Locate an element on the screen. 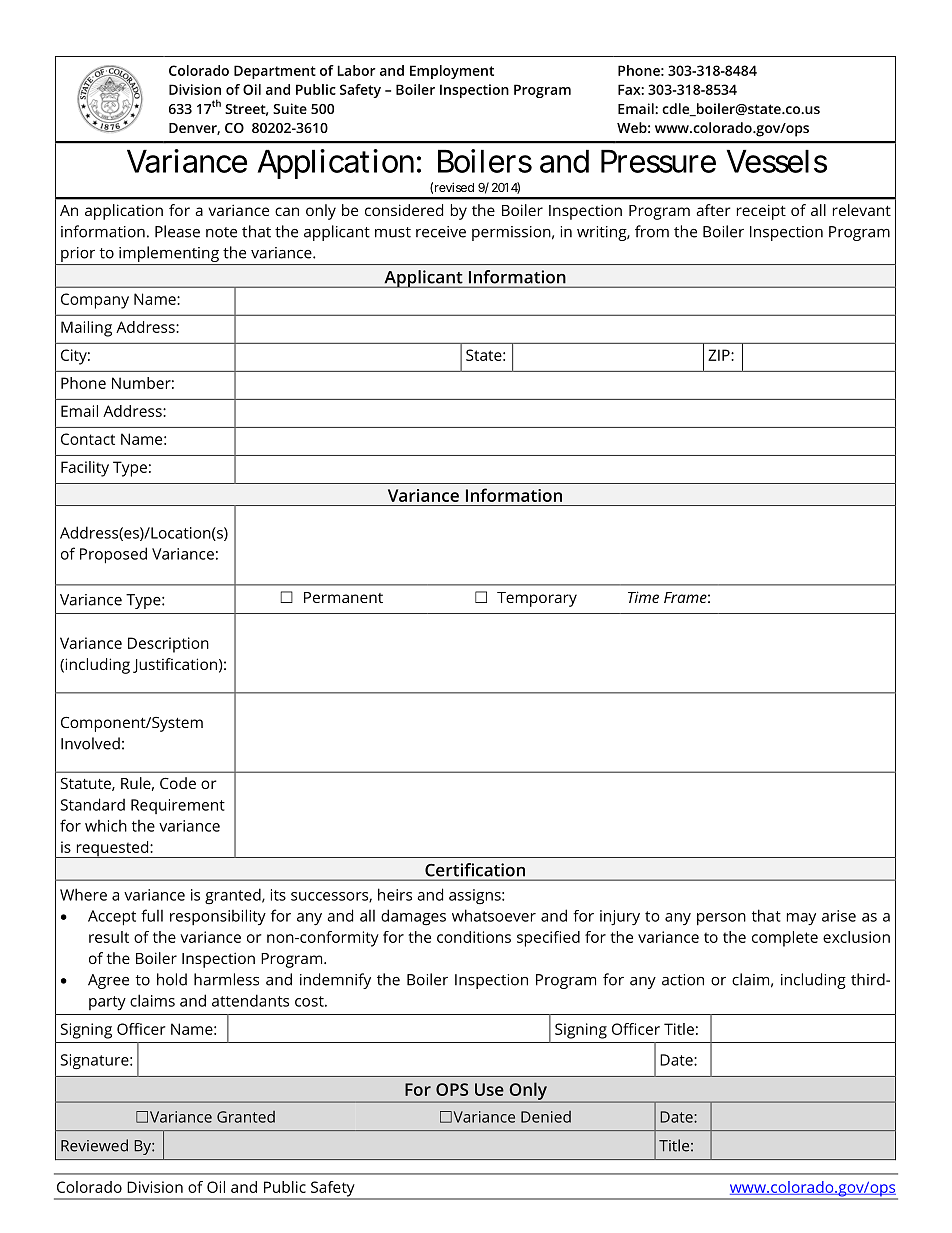 This screenshot has width=952, height=1233. Reviewed is located at coordinates (94, 1145).
